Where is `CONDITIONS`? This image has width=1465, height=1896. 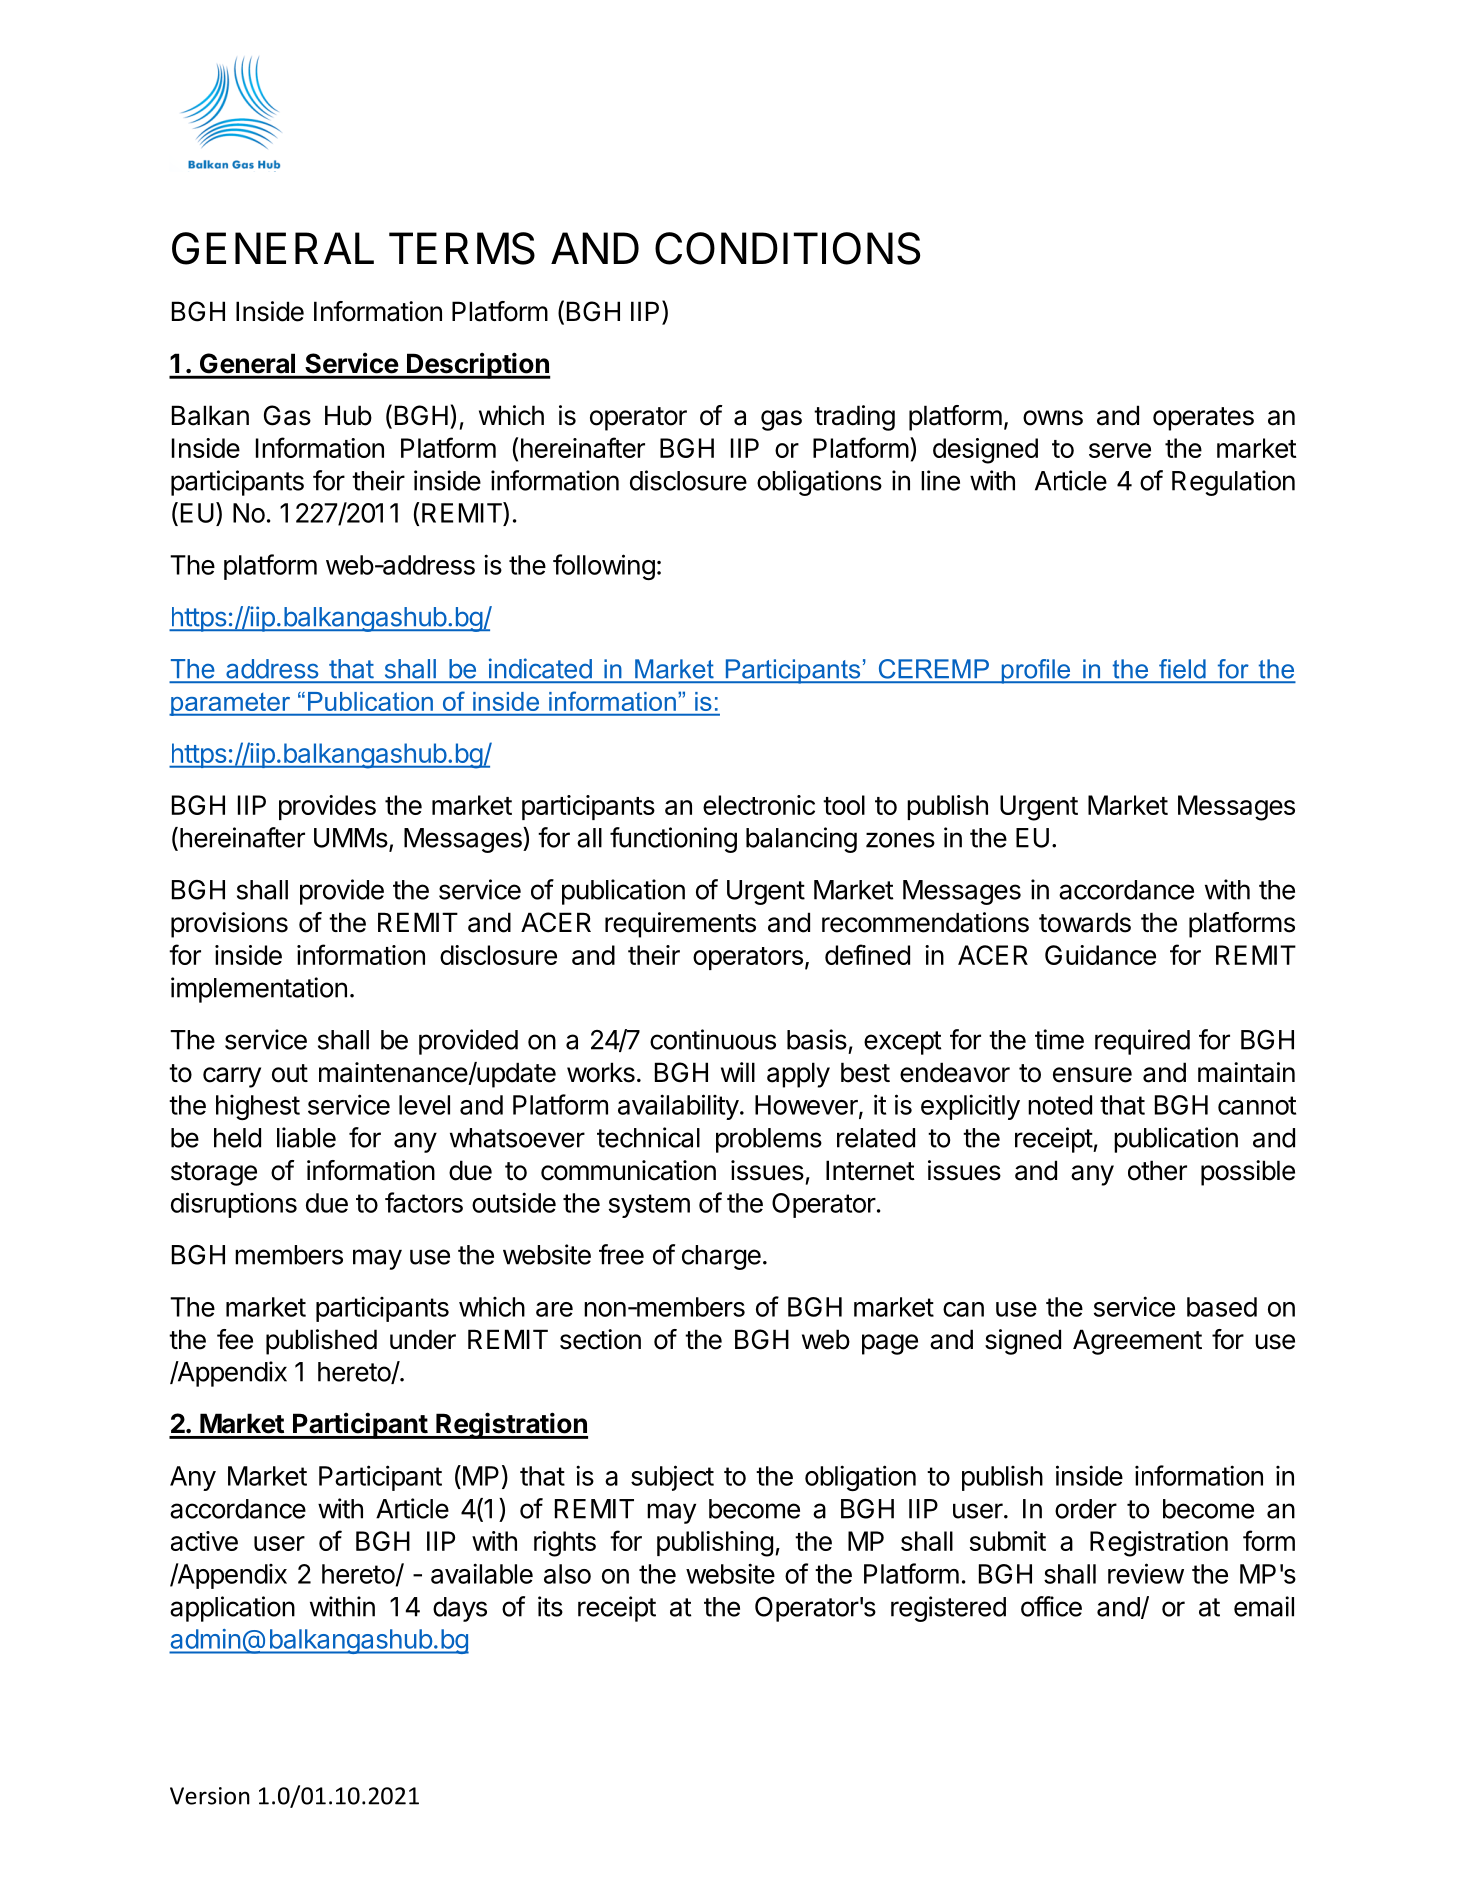
CONDITIONS is located at coordinates (787, 248).
